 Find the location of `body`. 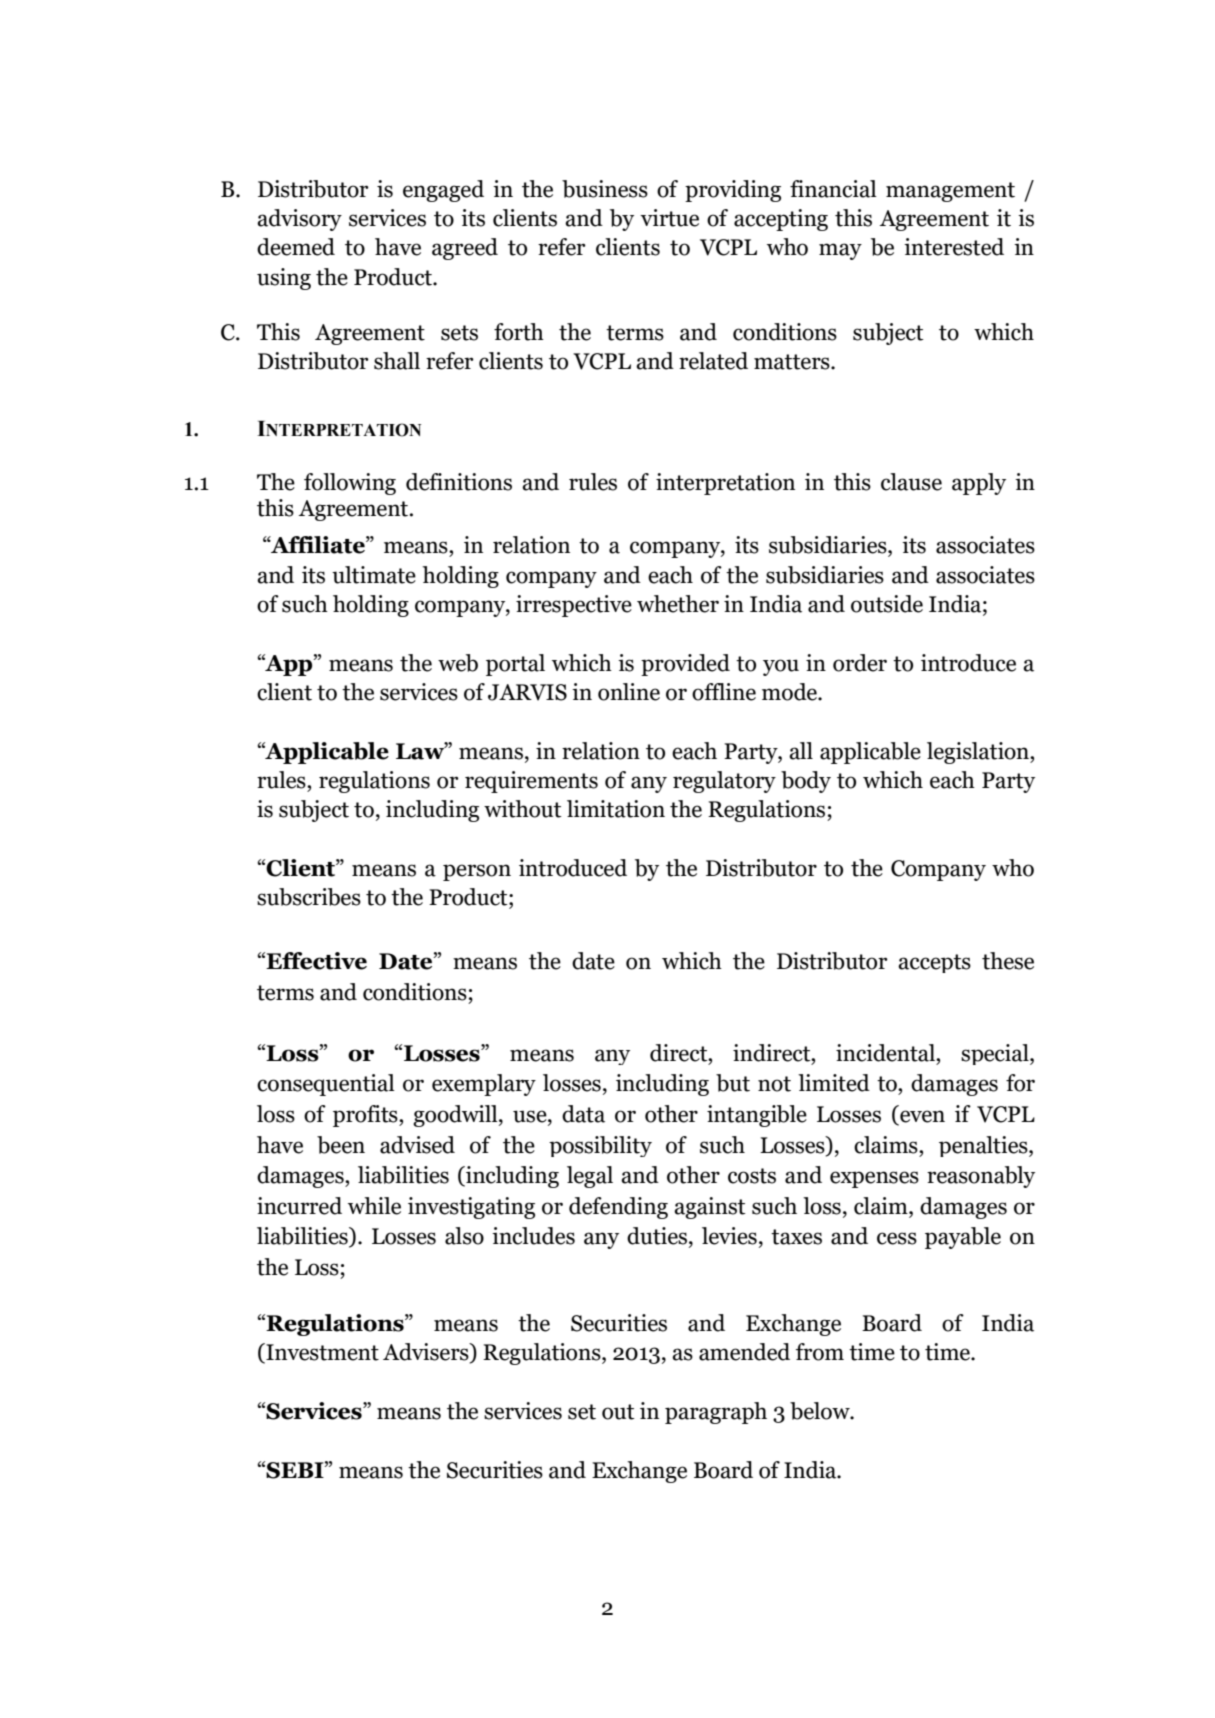

body is located at coordinates (806, 782).
